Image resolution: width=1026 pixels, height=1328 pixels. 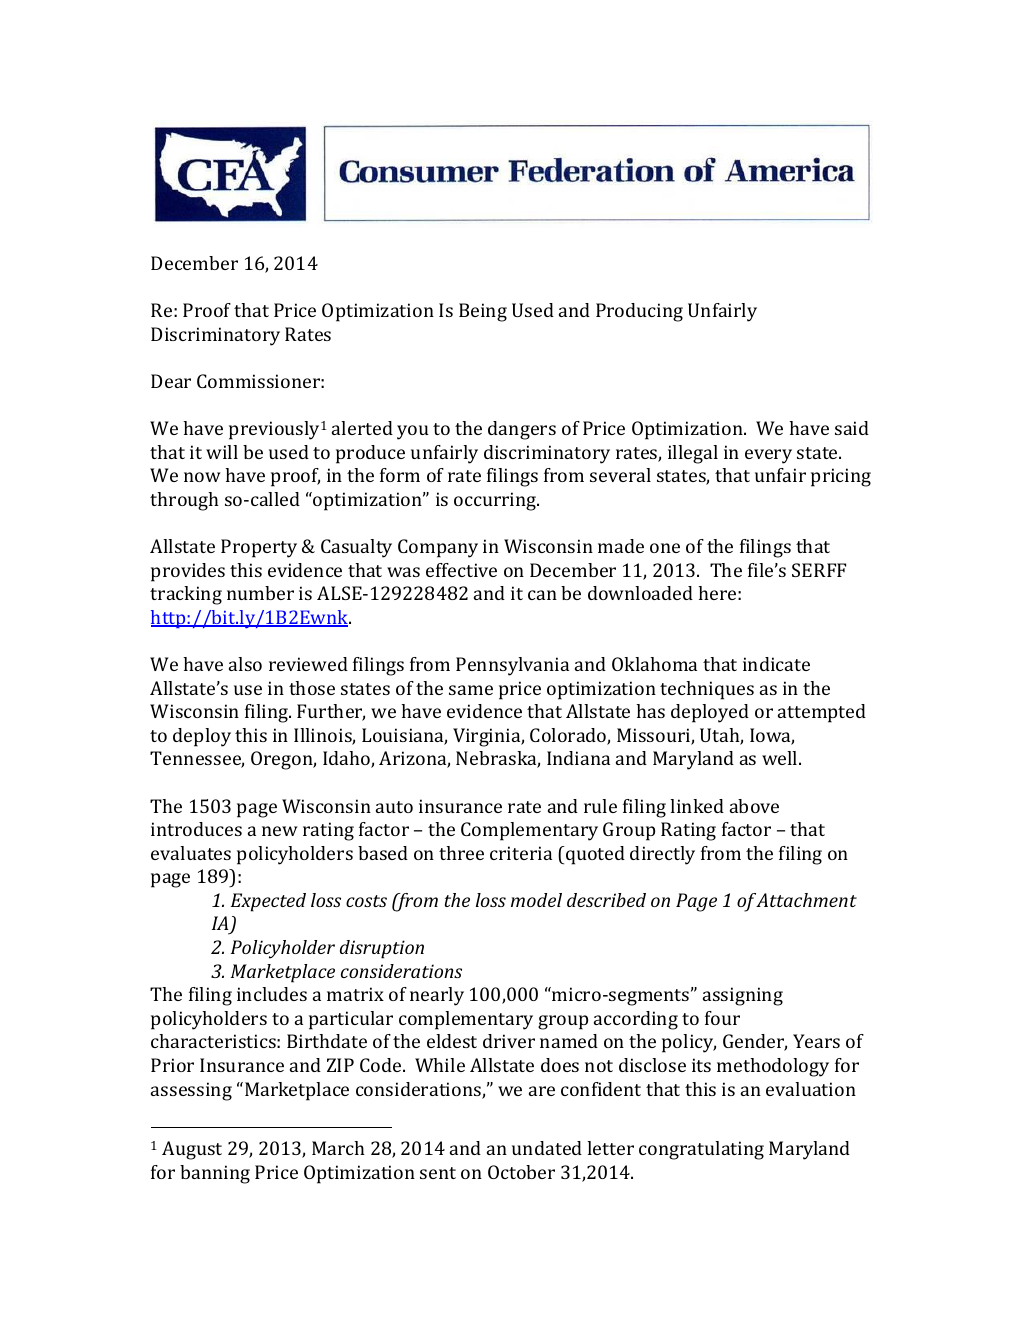 I want to click on Being, so click(x=483, y=312).
